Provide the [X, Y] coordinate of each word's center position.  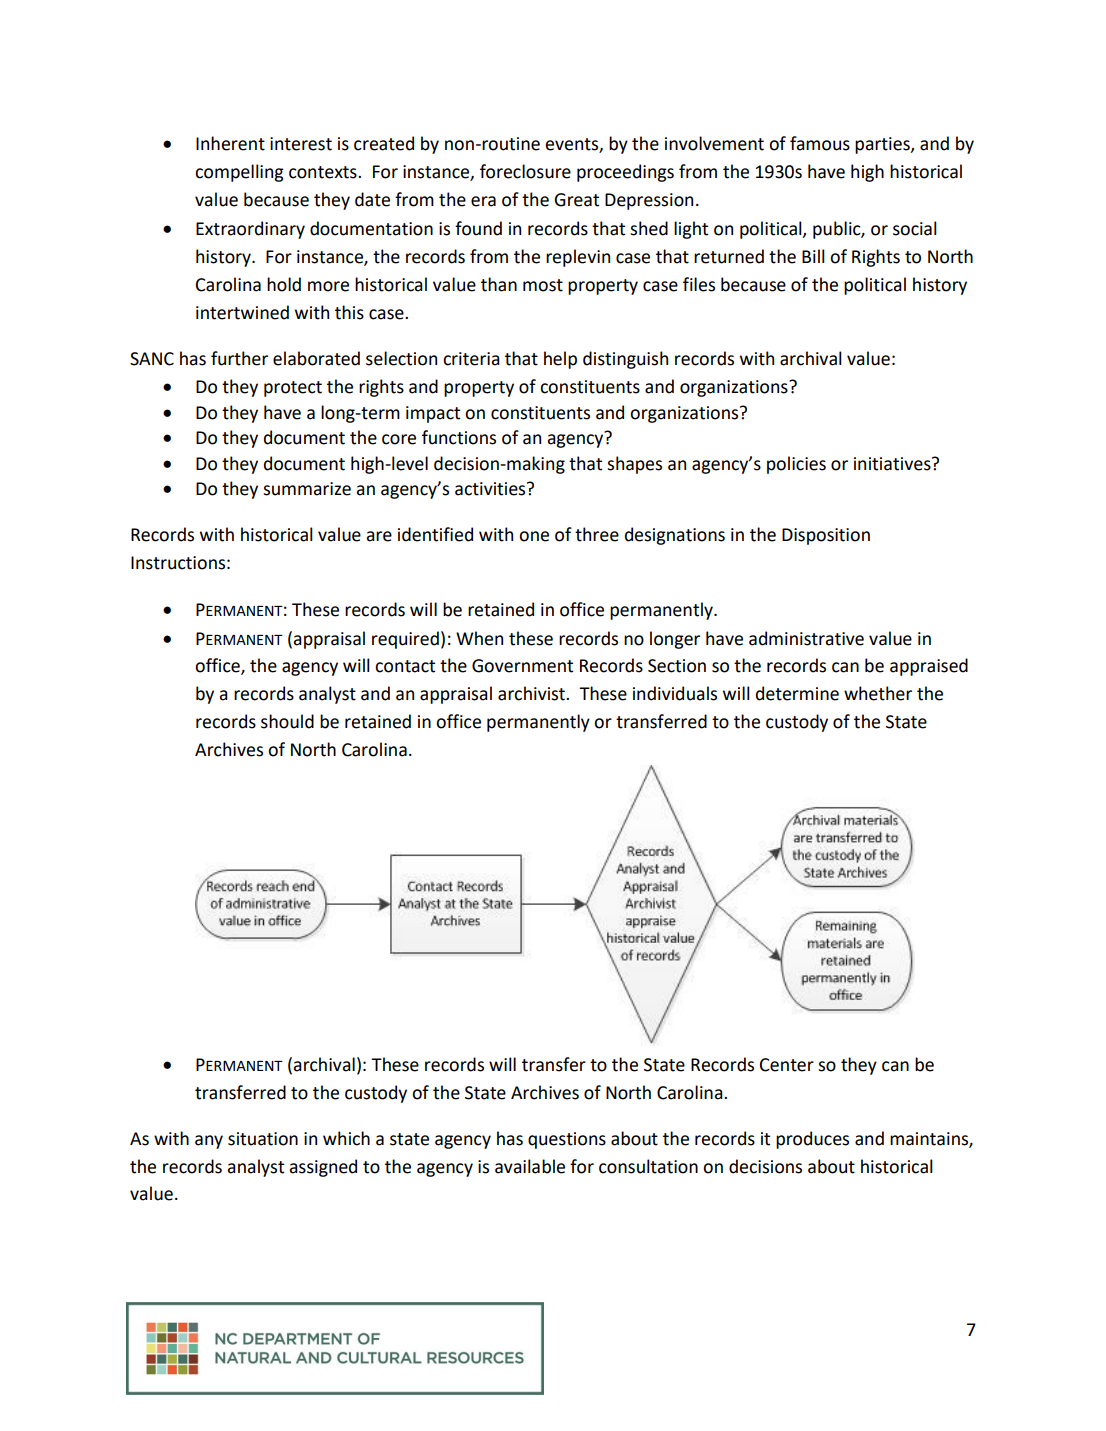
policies [796, 465]
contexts [324, 172]
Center [787, 1065]
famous [820, 143]
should [287, 721]
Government [522, 666]
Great [576, 200]
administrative [806, 638]
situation [263, 1139]
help [560, 360]
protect [293, 389]
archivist [532, 693]
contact [405, 666]
